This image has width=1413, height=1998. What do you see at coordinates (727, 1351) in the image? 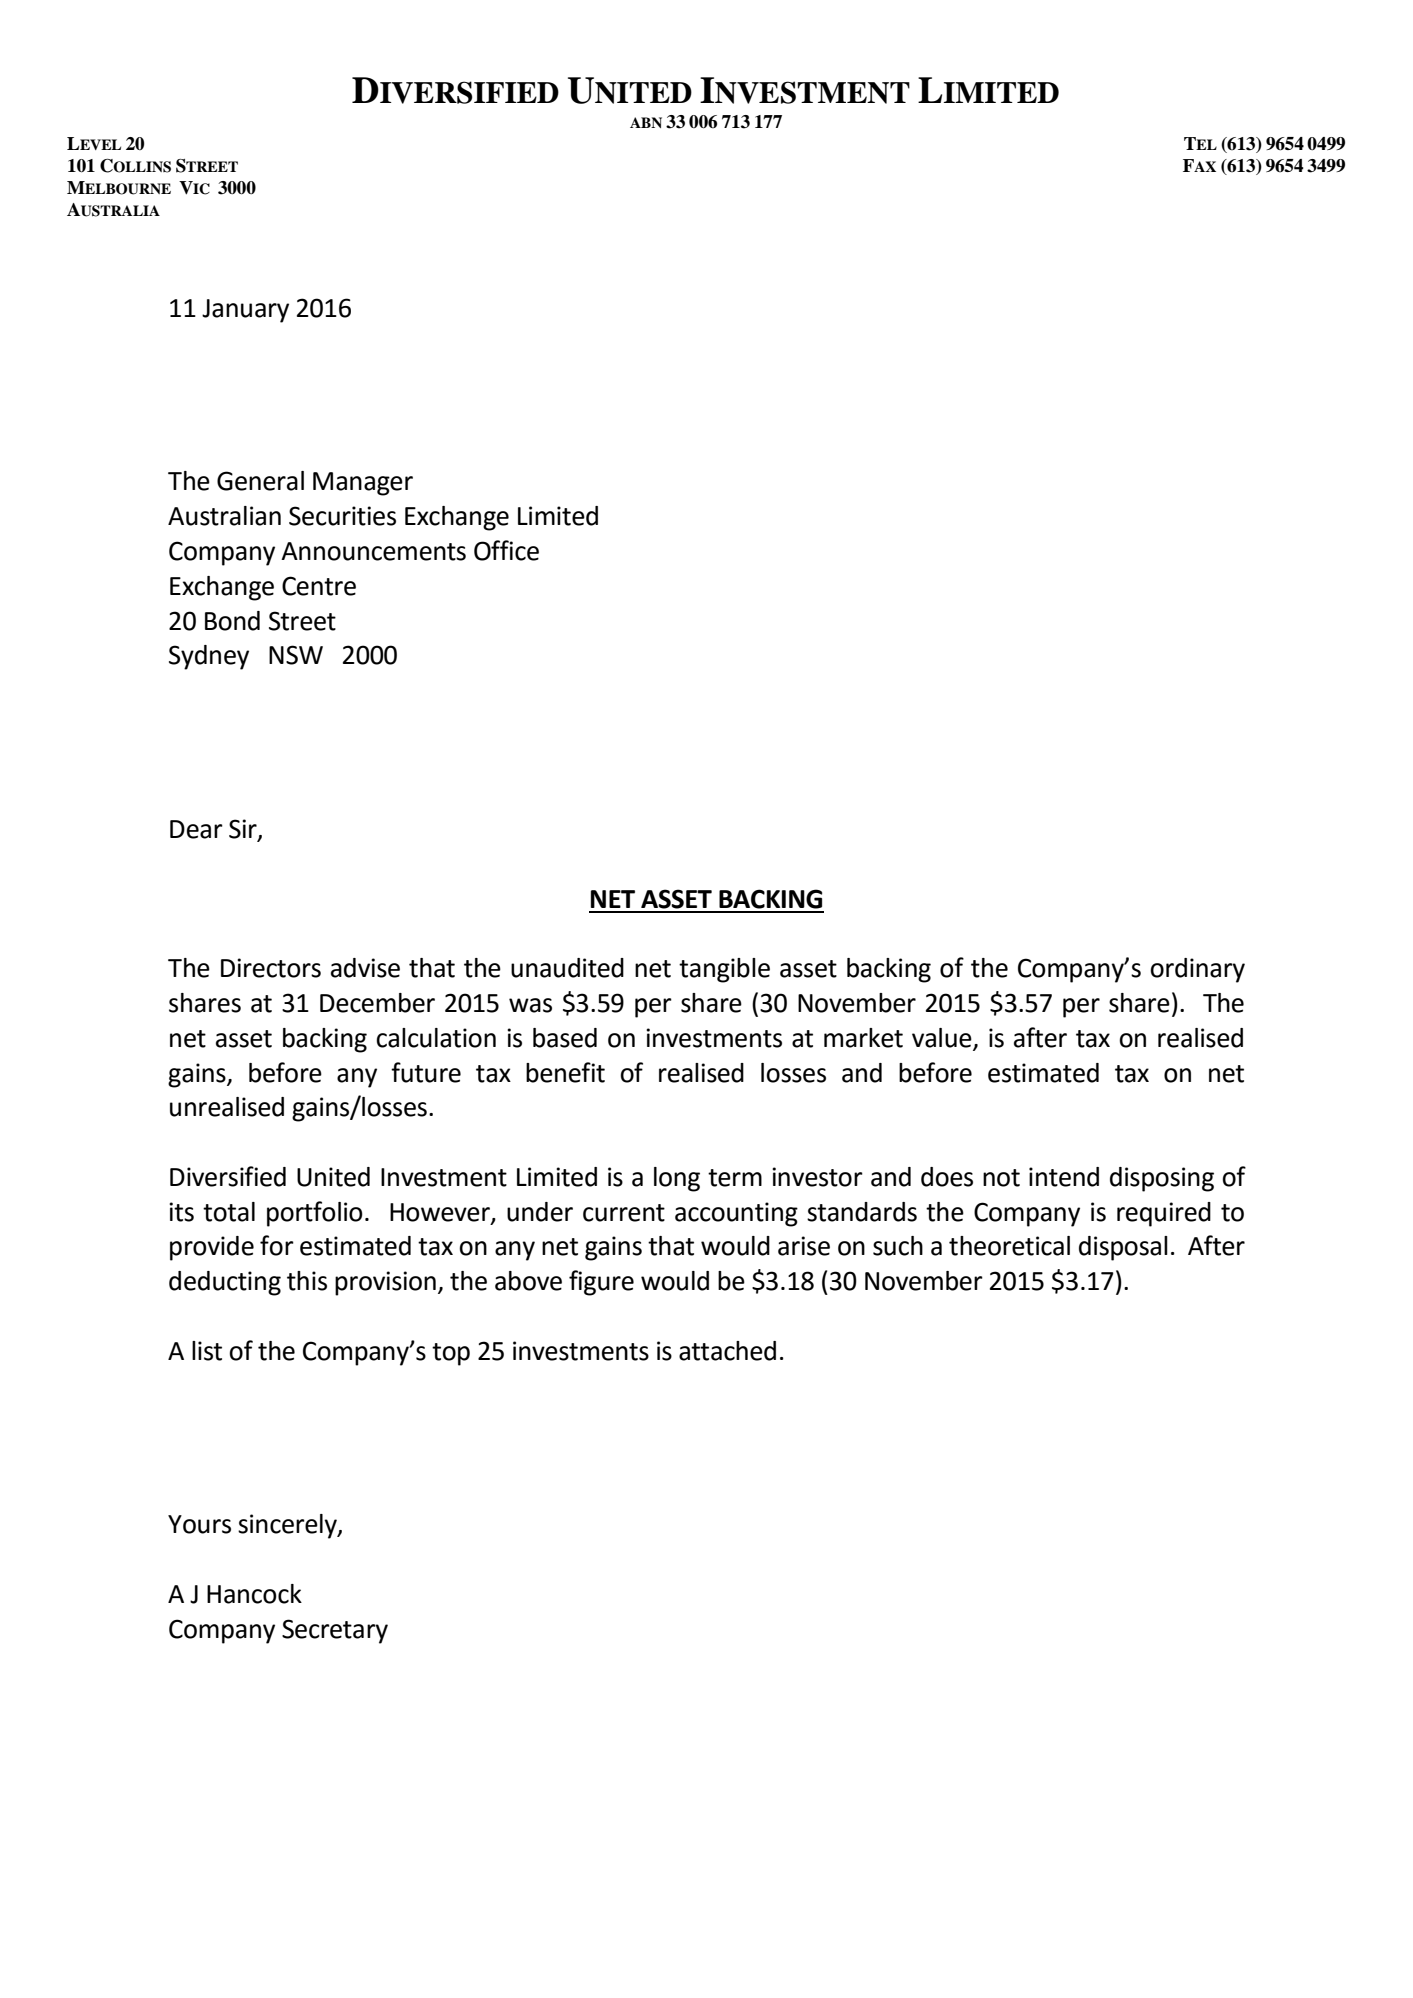
I see `attached` at bounding box center [727, 1351].
